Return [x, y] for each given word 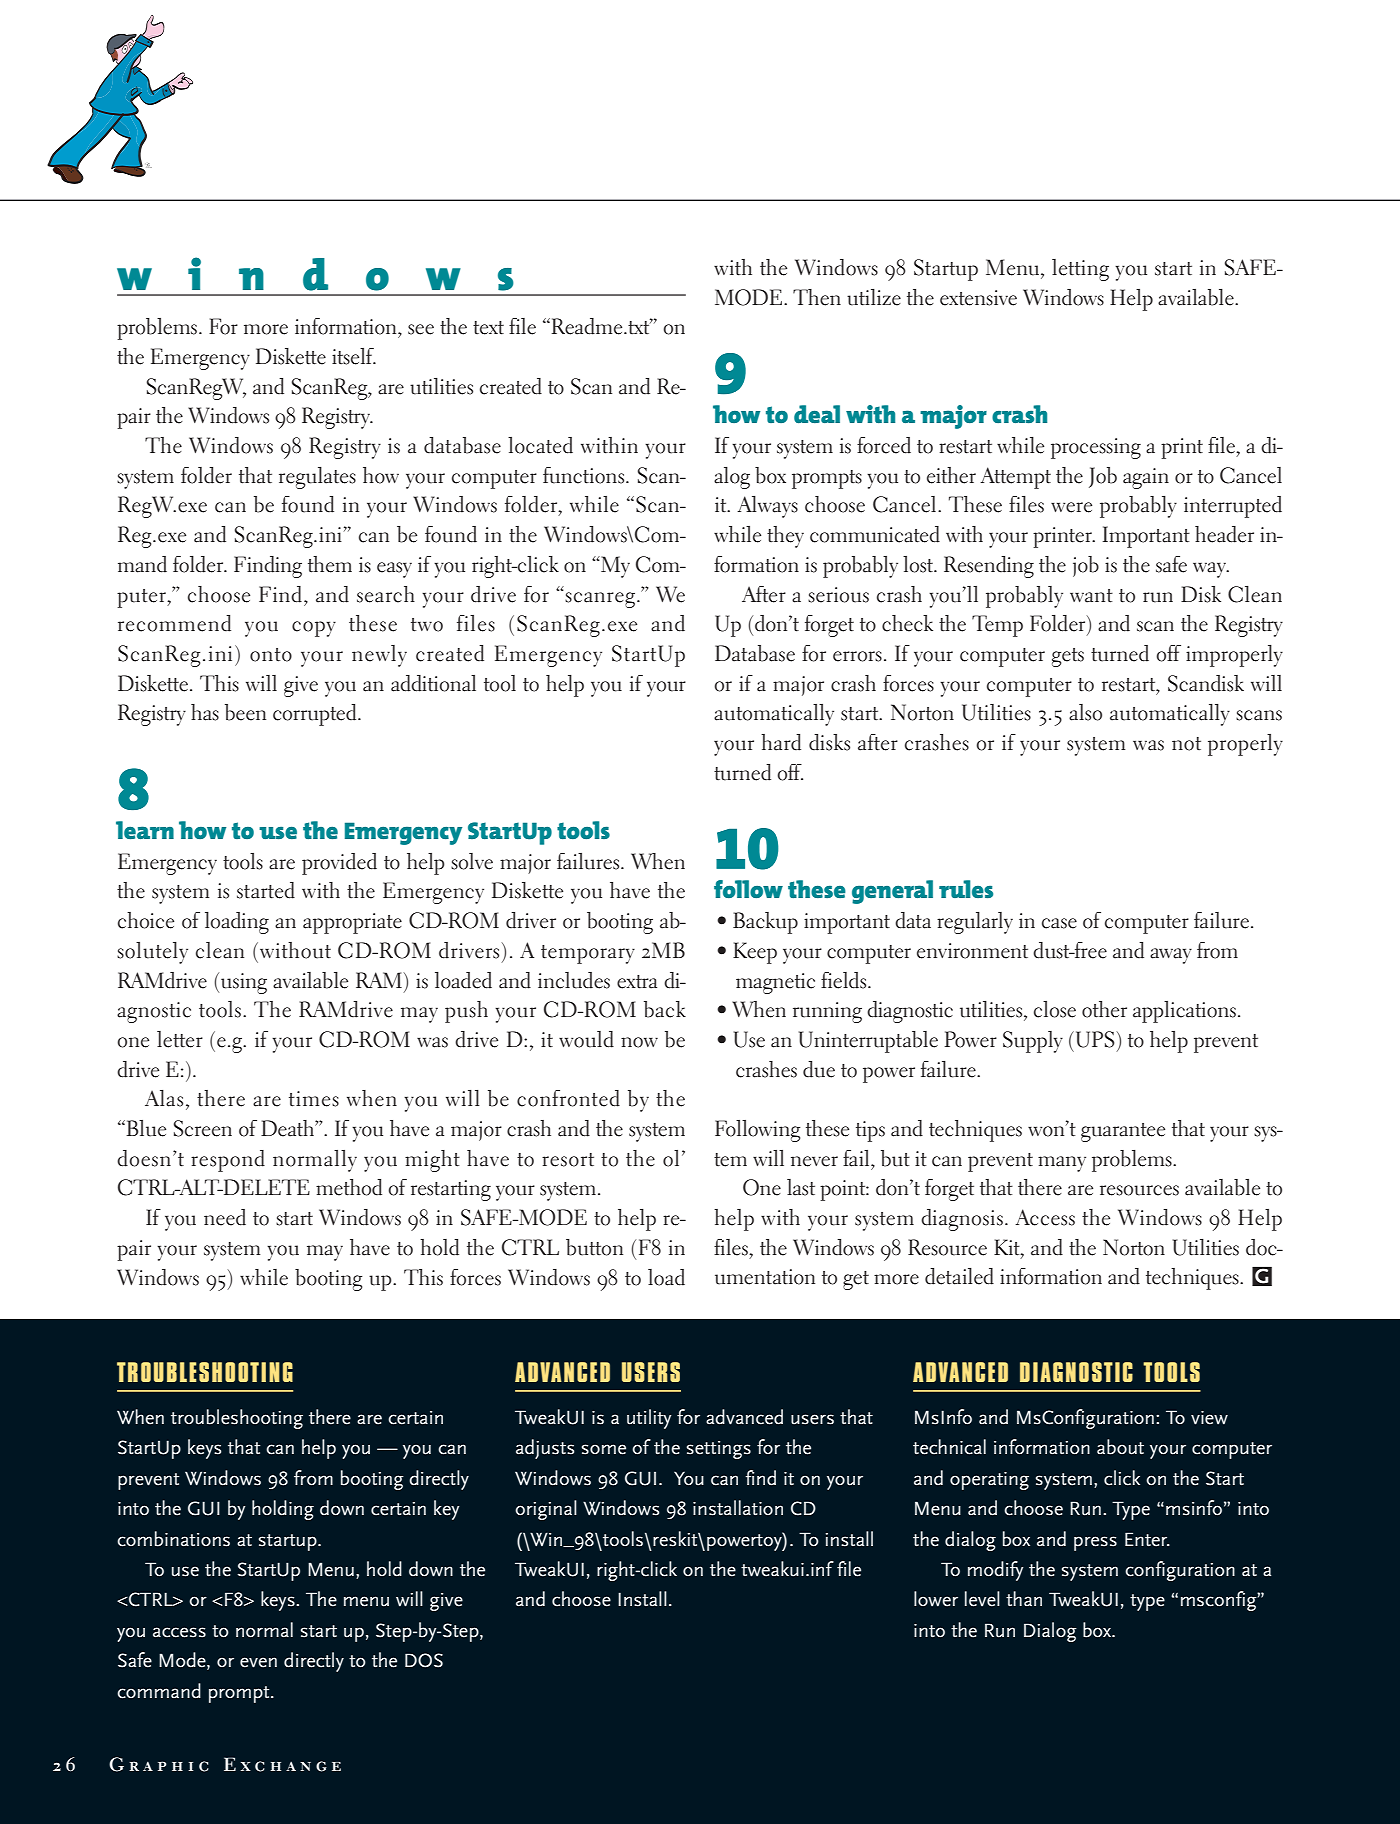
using [244, 983]
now [639, 1042]
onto [271, 655]
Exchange [282, 1764]
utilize [874, 297]
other [1104, 1009]
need [225, 1217]
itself [354, 356]
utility [649, 1419]
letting [1080, 270]
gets [1068, 657]
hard [781, 742]
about [1120, 1447]
